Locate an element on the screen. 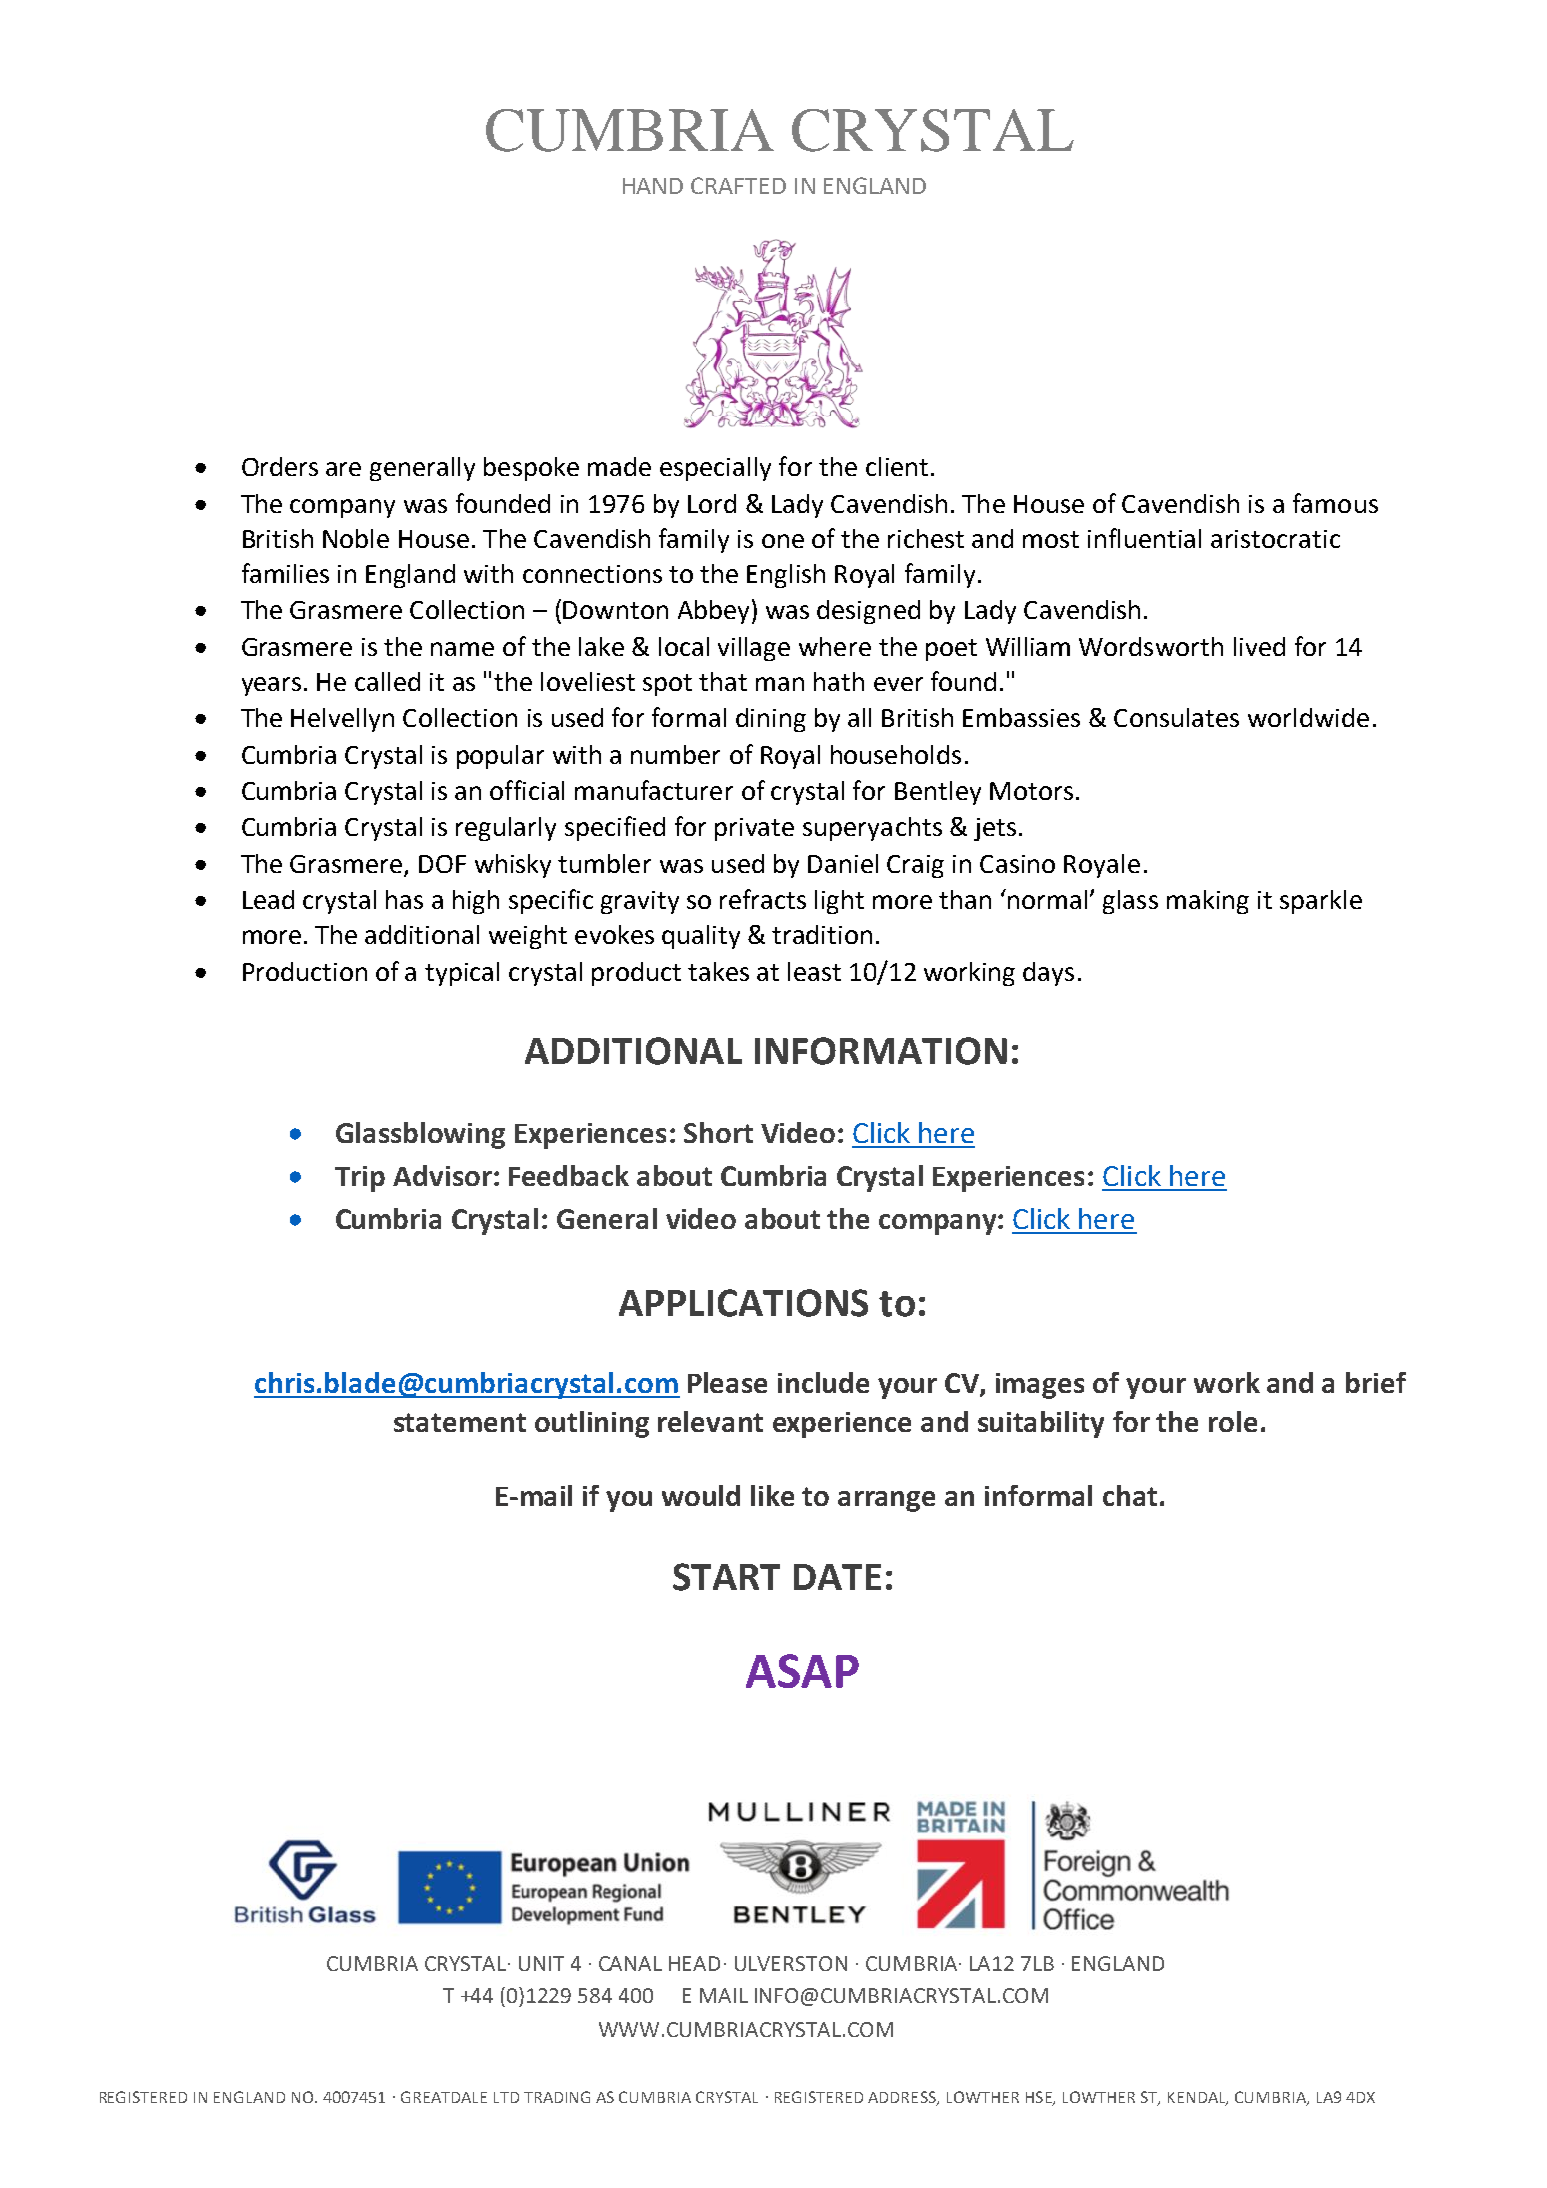 Image resolution: width=1547 pixels, height=2188 pixels. typical is located at coordinates (462, 974).
